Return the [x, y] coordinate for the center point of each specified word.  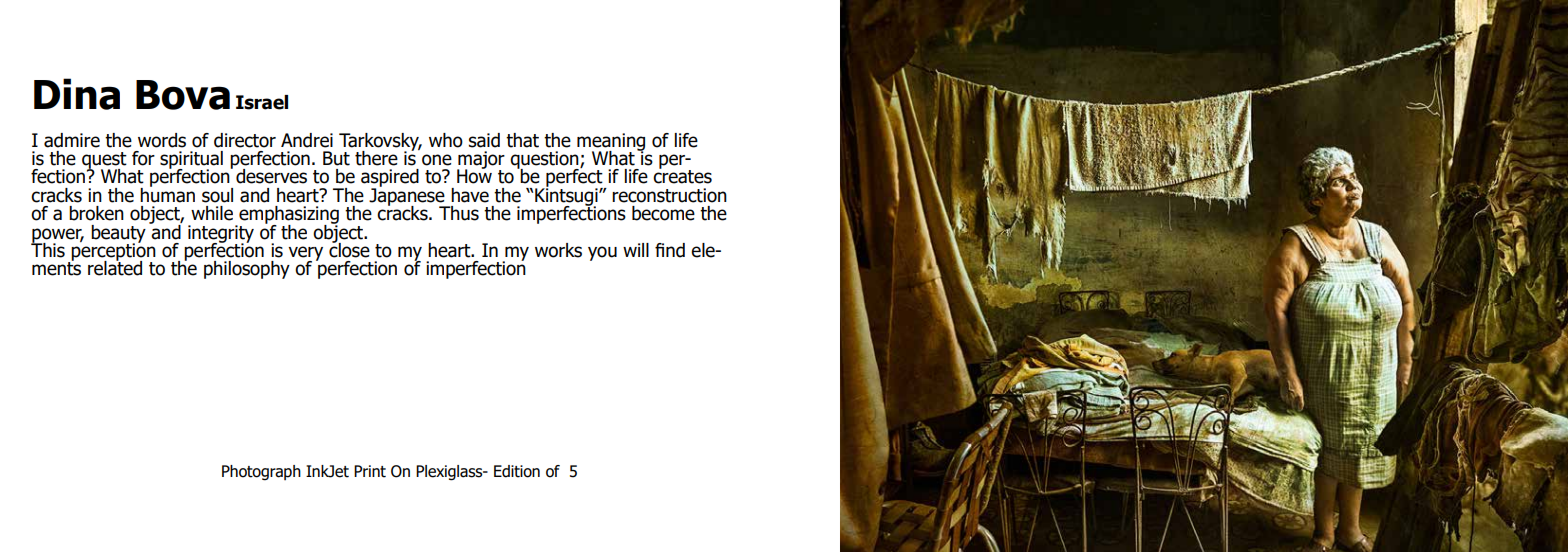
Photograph [261, 473]
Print [370, 471]
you [602, 253]
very [305, 254]
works [558, 250]
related [115, 267]
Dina [77, 94]
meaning [611, 143]
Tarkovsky [380, 143]
